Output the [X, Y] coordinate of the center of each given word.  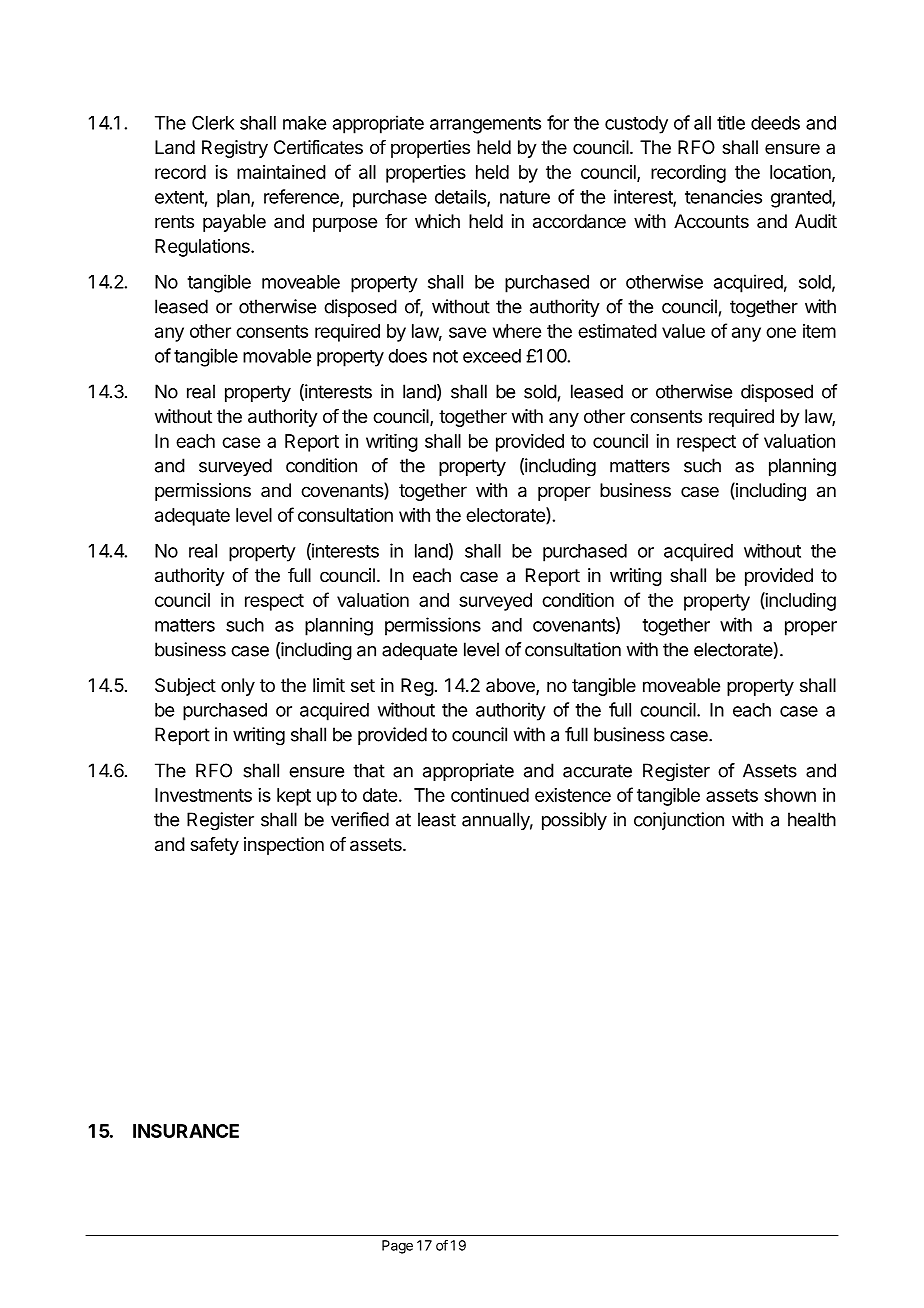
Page [397, 1247]
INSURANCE [186, 1131]
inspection [284, 846]
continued [490, 795]
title [731, 122]
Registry [235, 149]
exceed [492, 356]
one [781, 332]
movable [277, 356]
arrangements [485, 125]
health [812, 819]
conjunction [679, 821]
